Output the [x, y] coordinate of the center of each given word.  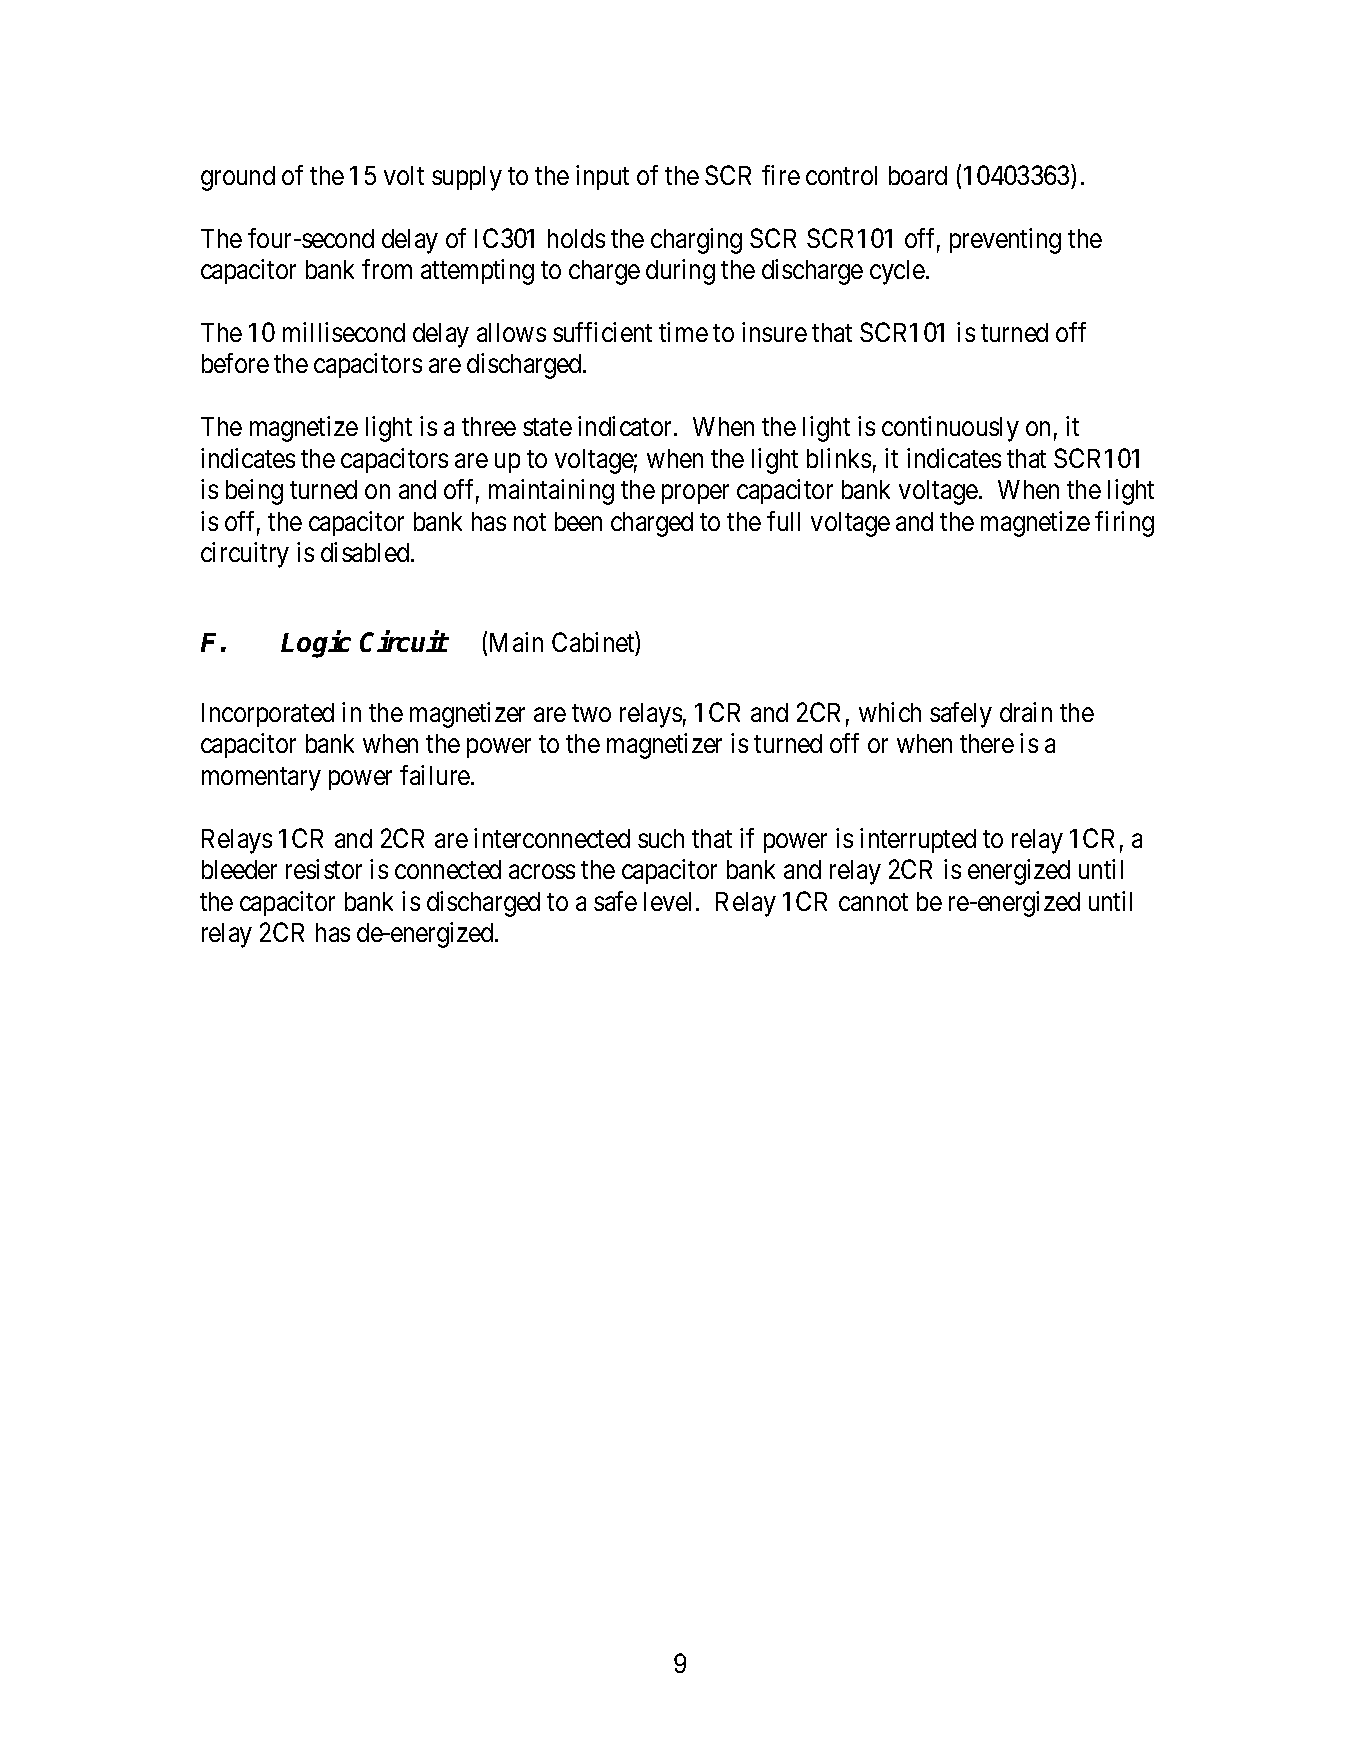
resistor [324, 869]
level [670, 901]
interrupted [918, 840]
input [602, 177]
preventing [1005, 241]
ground [238, 178]
